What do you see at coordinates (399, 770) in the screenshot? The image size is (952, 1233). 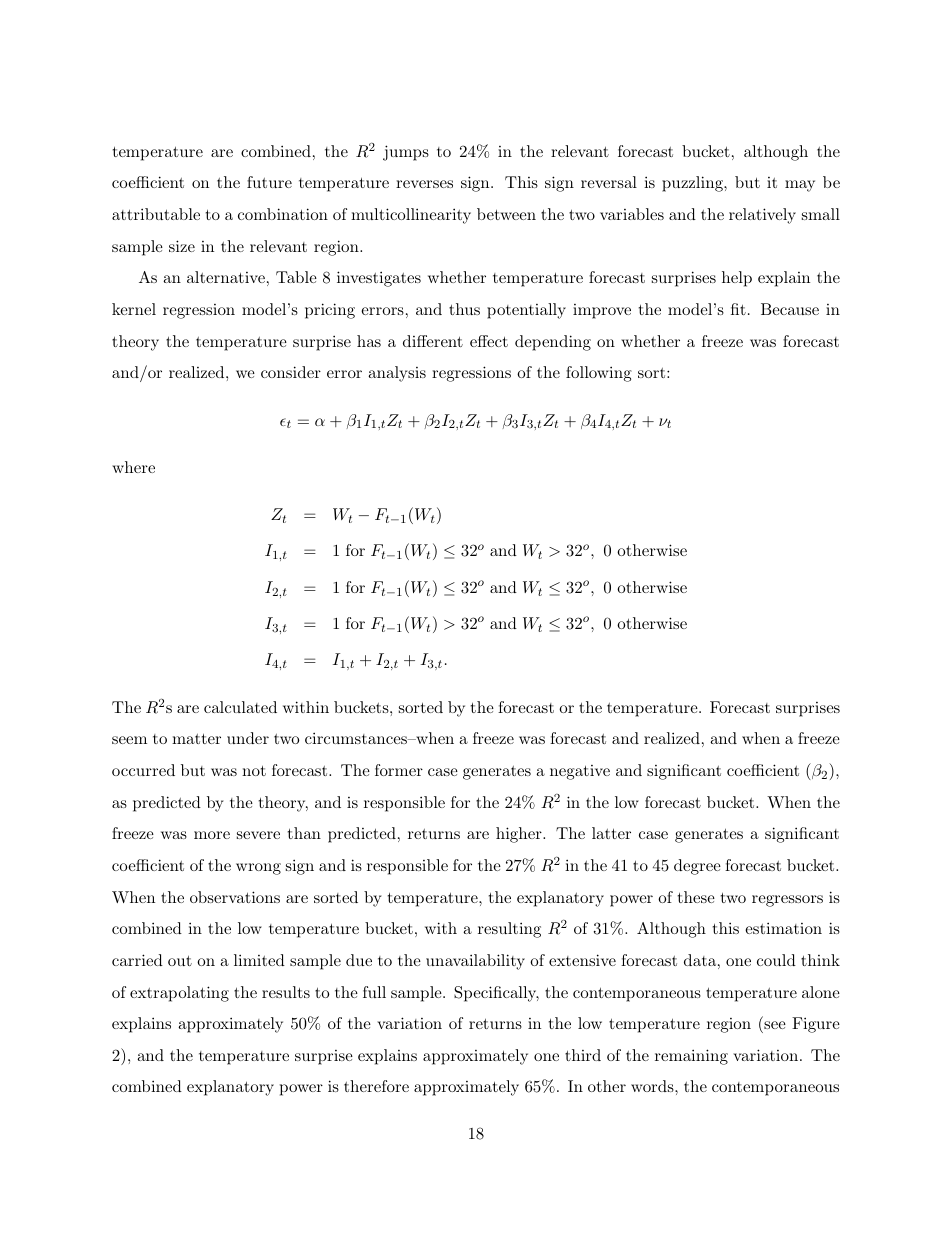 I see `former` at bounding box center [399, 770].
